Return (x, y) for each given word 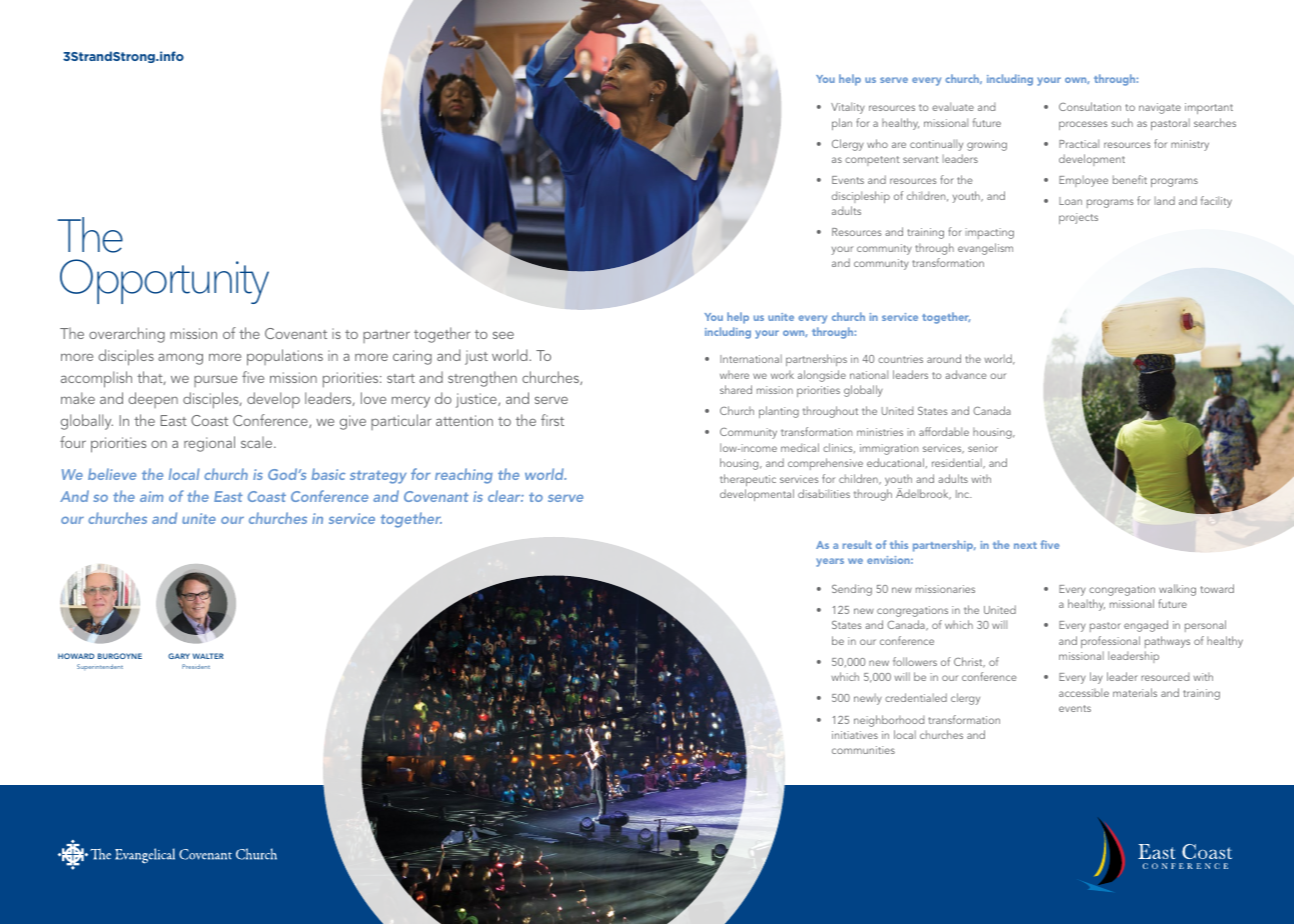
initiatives (855, 735)
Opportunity (164, 281)
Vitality (848, 108)
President (196, 666)
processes (1083, 125)
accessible (1084, 692)
